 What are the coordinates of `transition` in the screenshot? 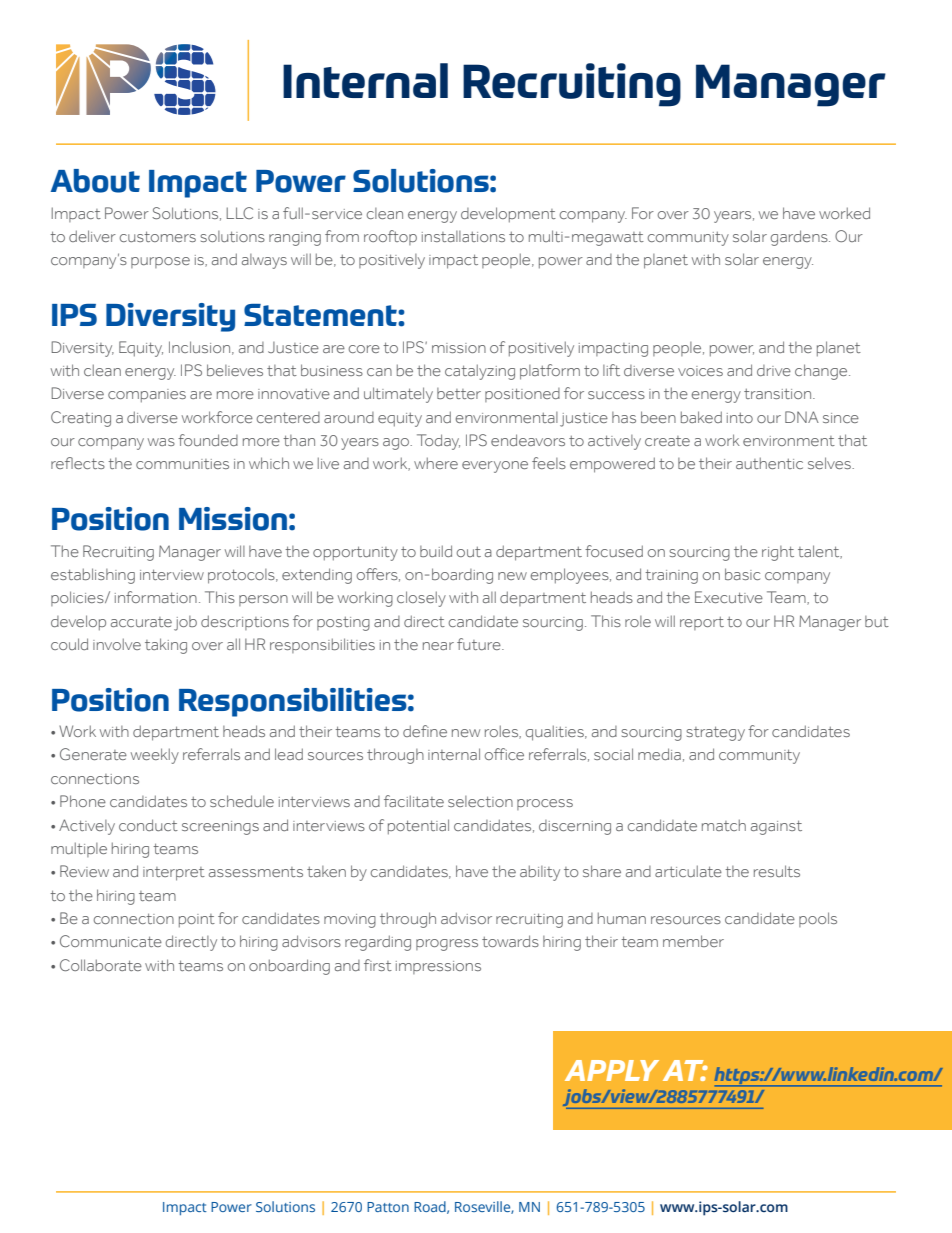 It's located at (779, 394).
